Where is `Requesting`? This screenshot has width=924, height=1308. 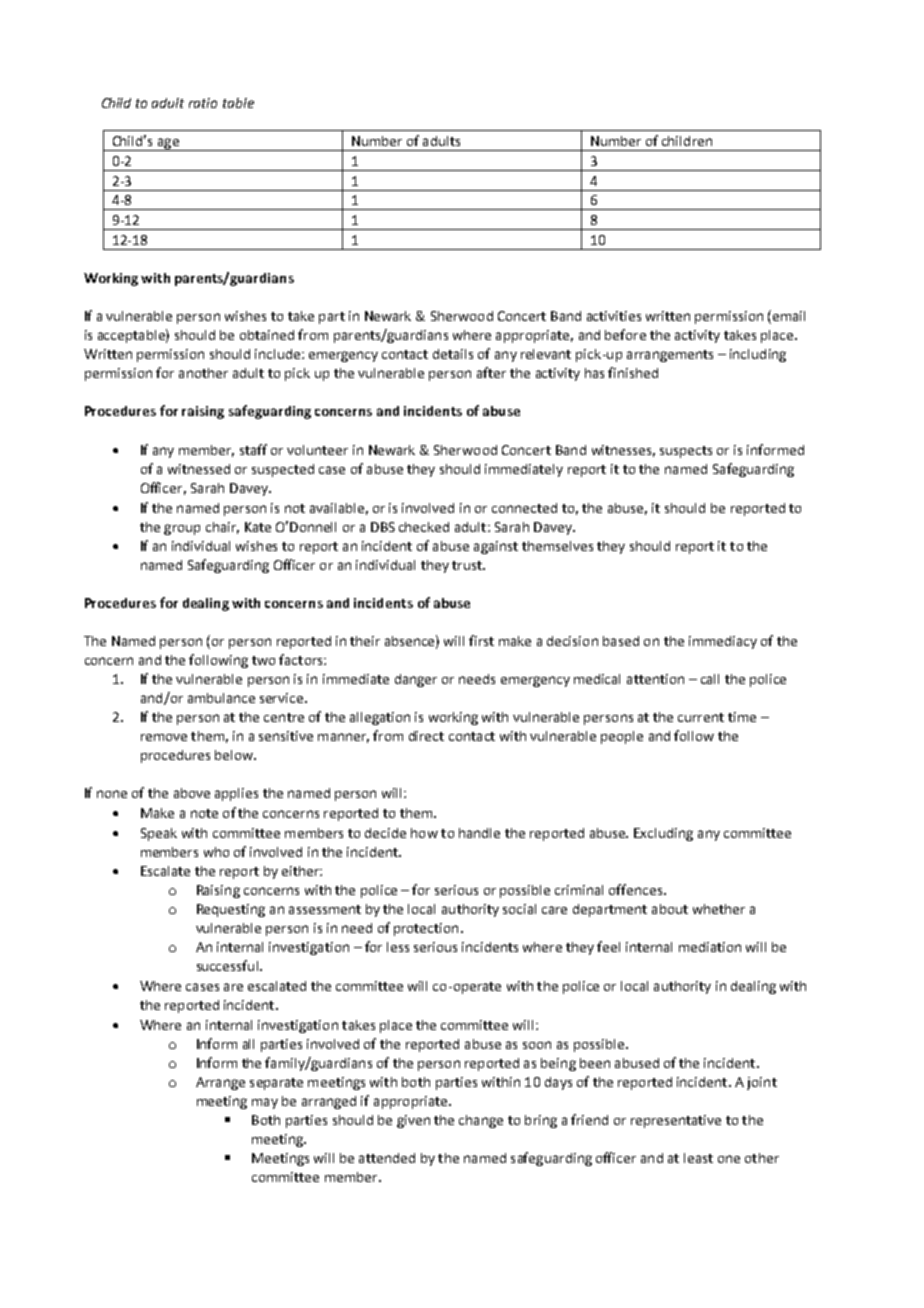
Requesting is located at coordinates (231, 910).
